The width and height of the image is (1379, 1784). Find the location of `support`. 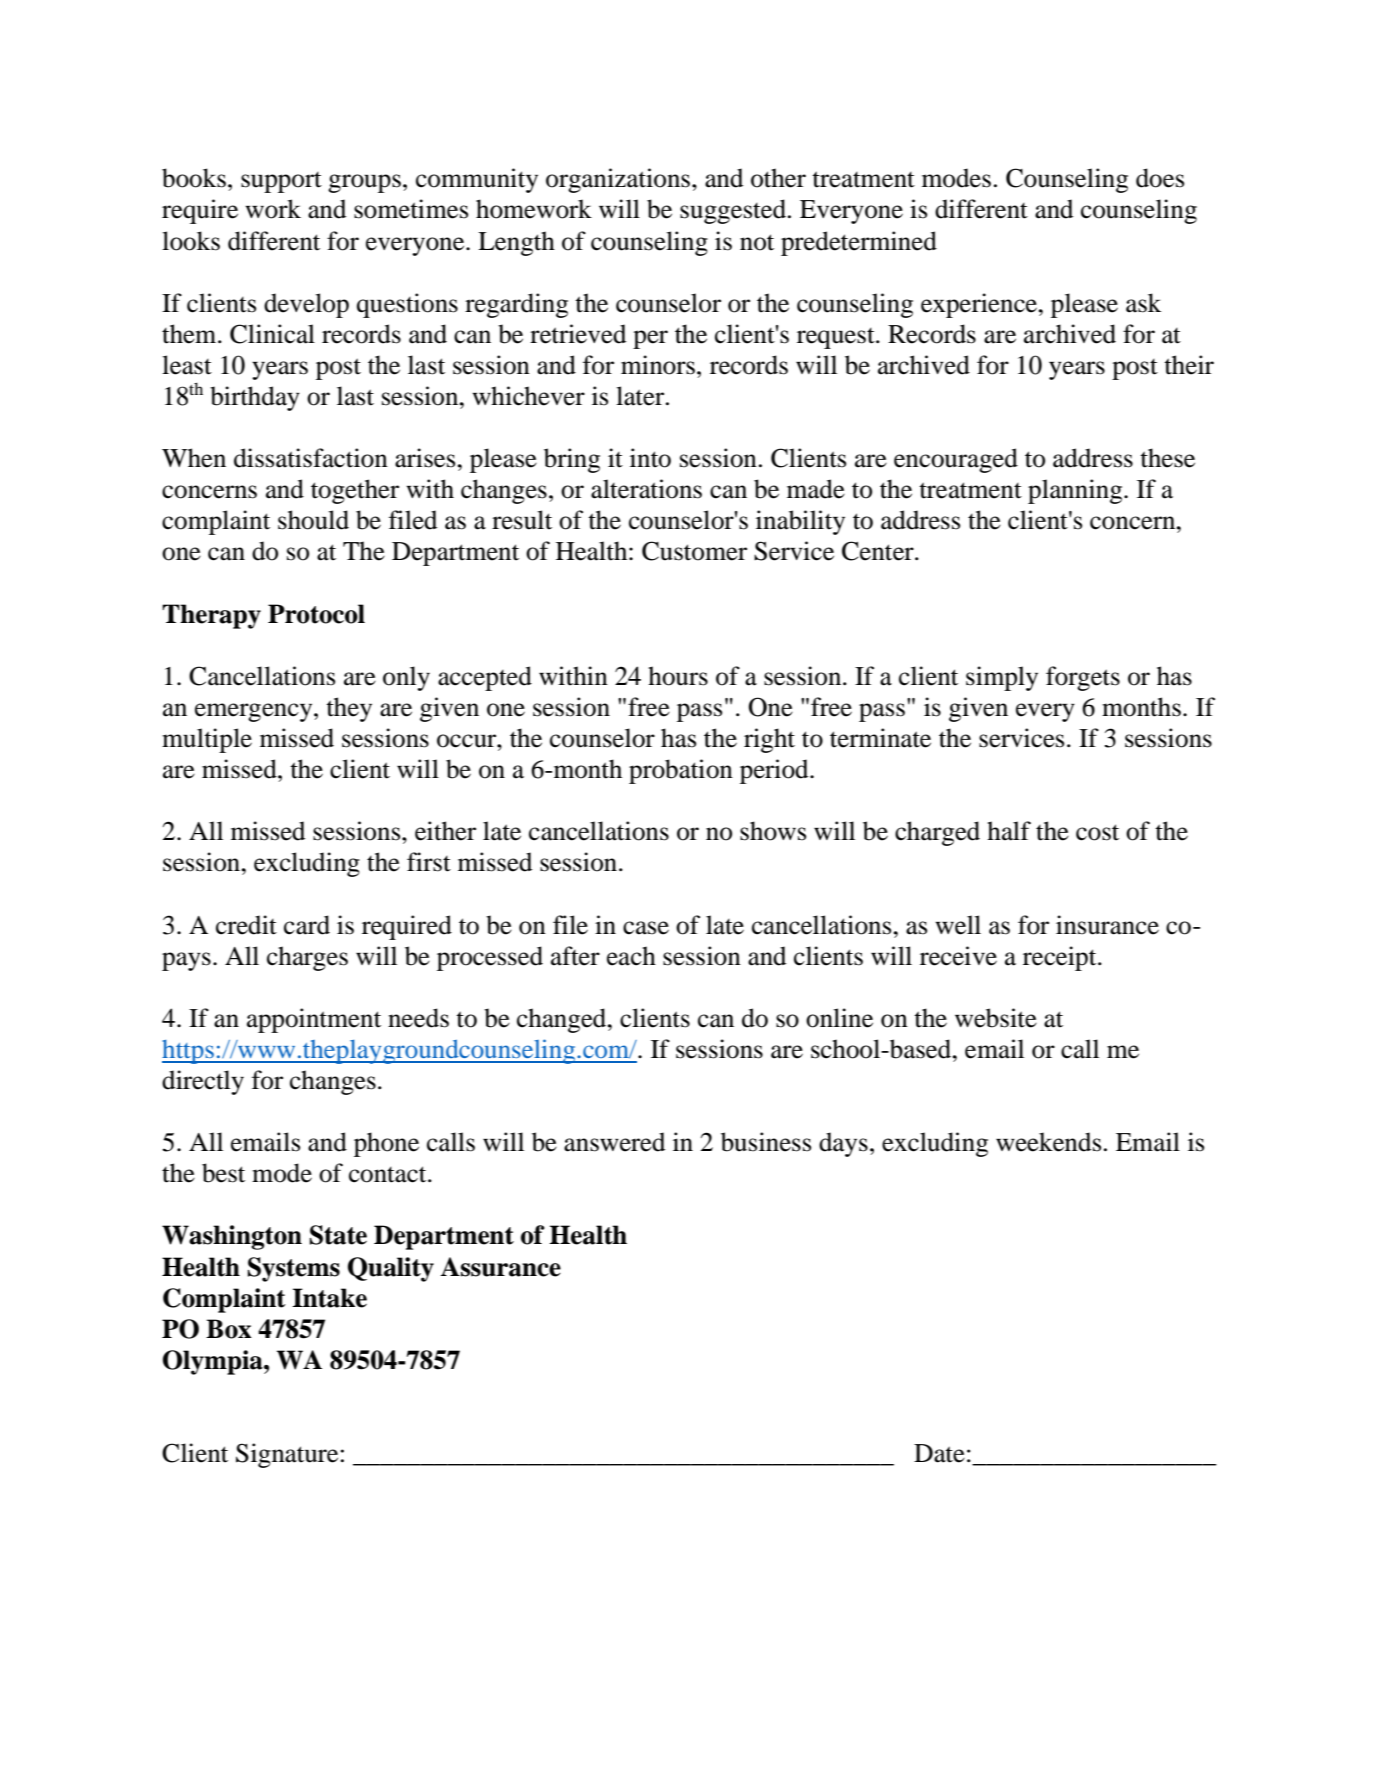

support is located at coordinates (281, 182).
